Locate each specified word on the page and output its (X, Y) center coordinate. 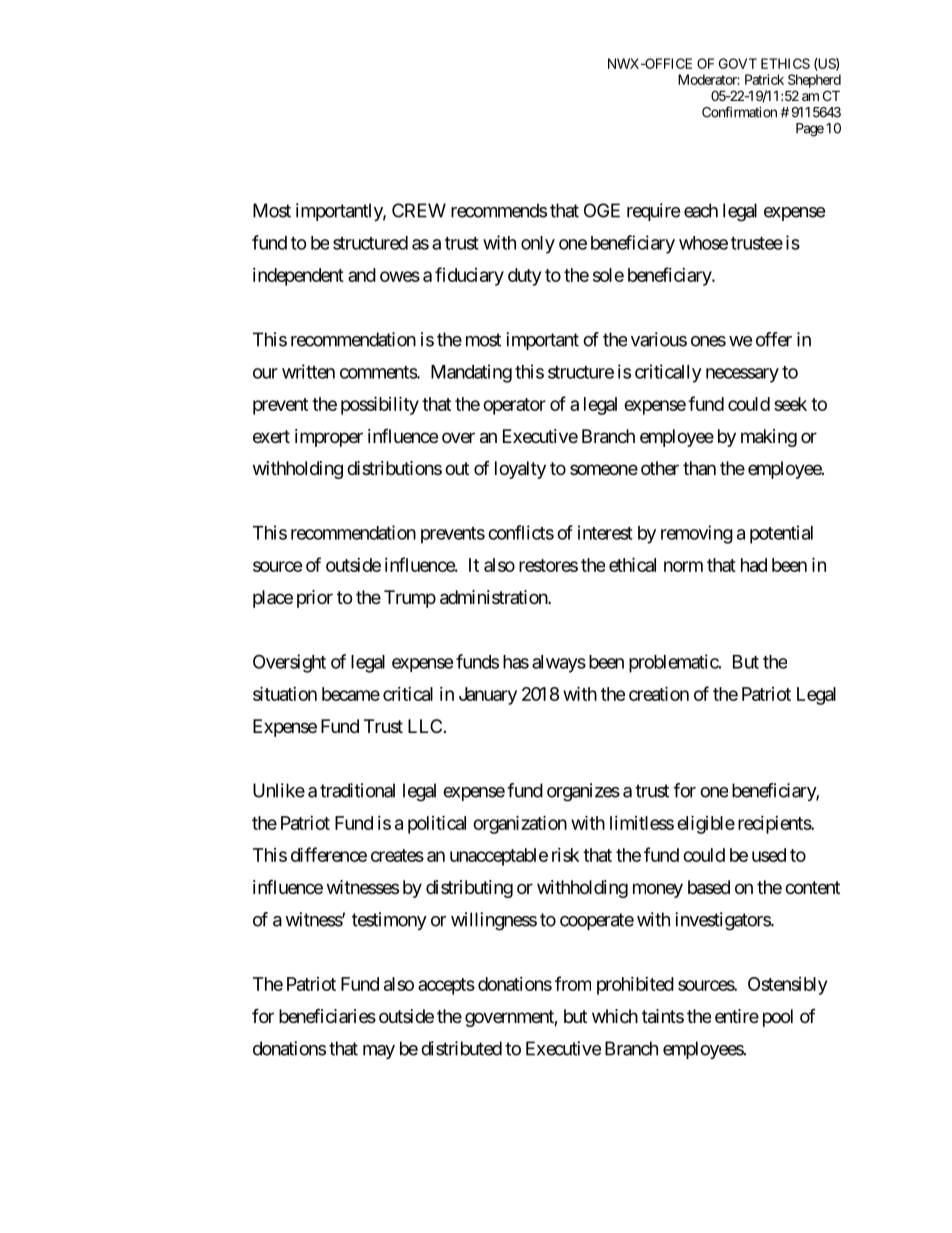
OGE (602, 210)
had (754, 565)
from (573, 983)
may (379, 1052)
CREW (419, 210)
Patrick (764, 79)
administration (494, 597)
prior (315, 599)
